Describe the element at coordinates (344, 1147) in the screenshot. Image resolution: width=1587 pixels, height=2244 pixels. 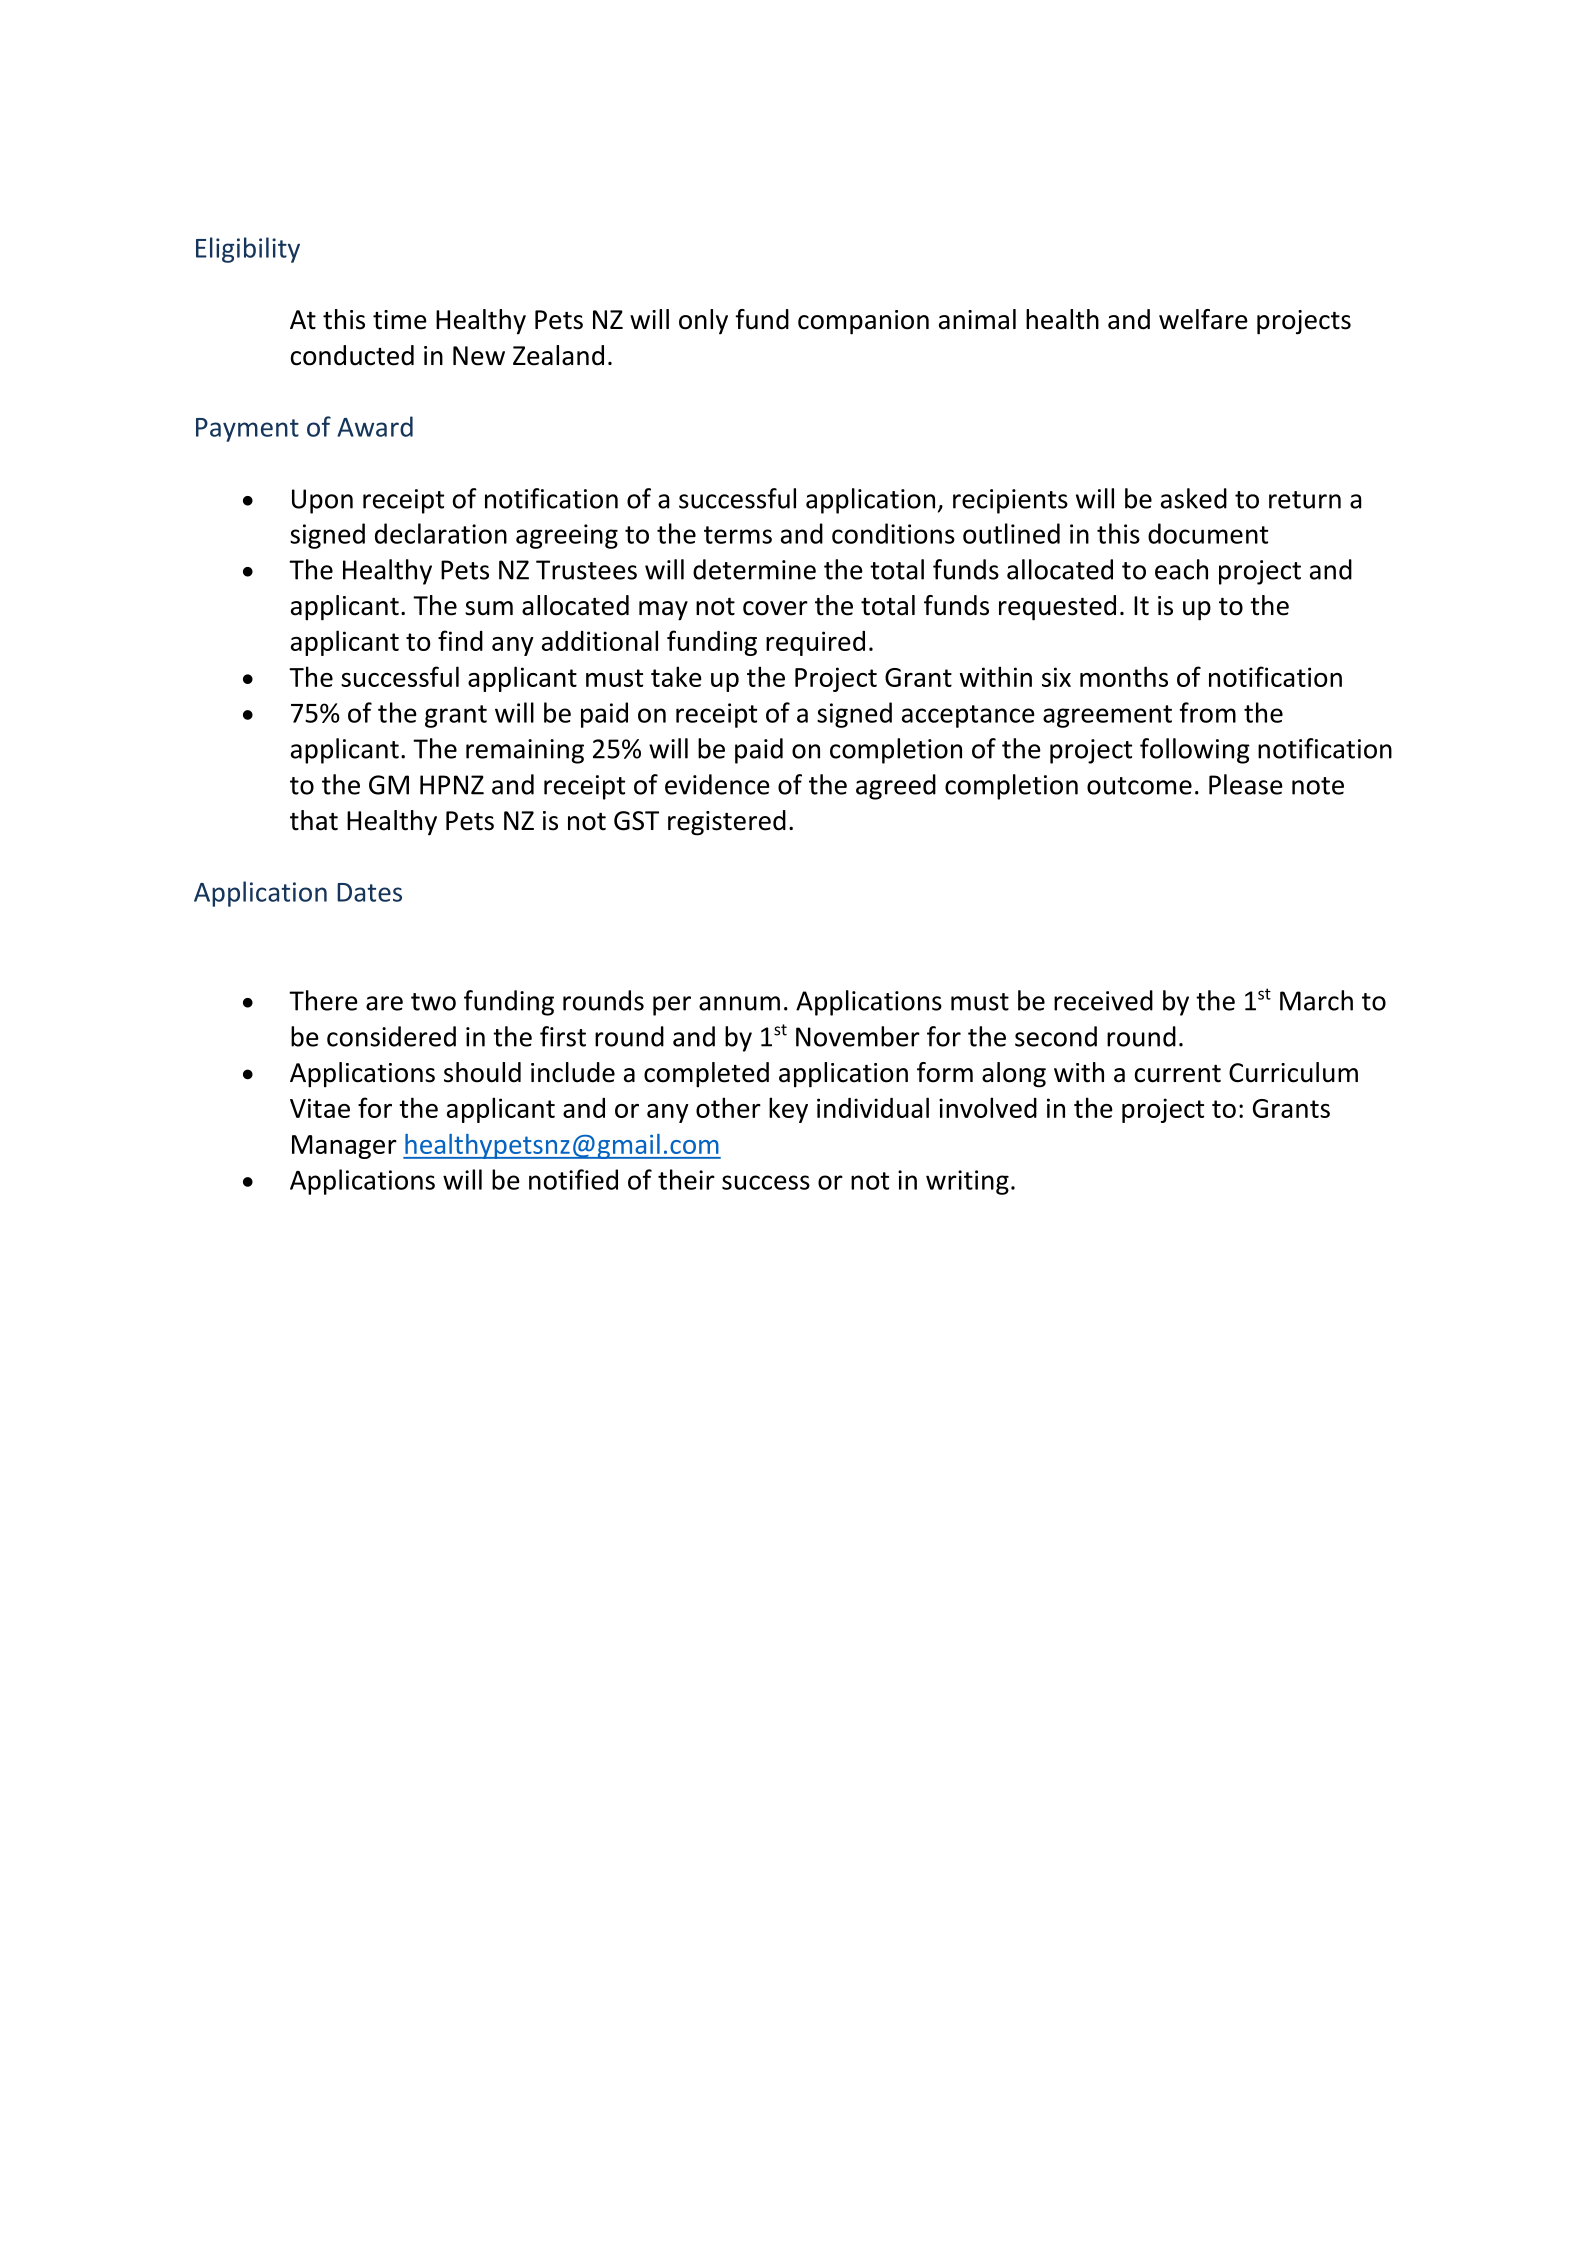
I see `Manager` at that location.
